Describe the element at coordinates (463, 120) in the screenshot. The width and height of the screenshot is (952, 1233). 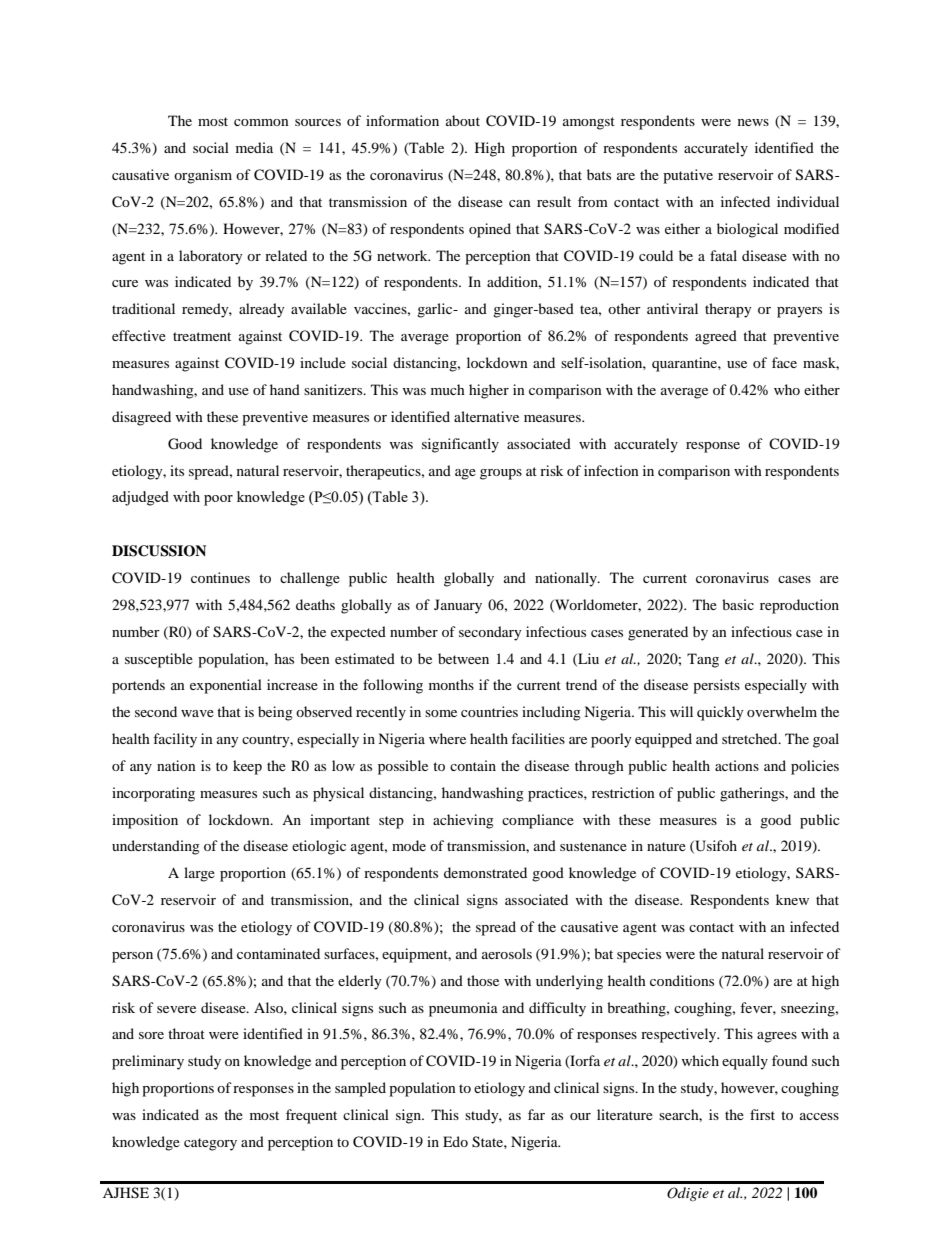
I see `about` at that location.
